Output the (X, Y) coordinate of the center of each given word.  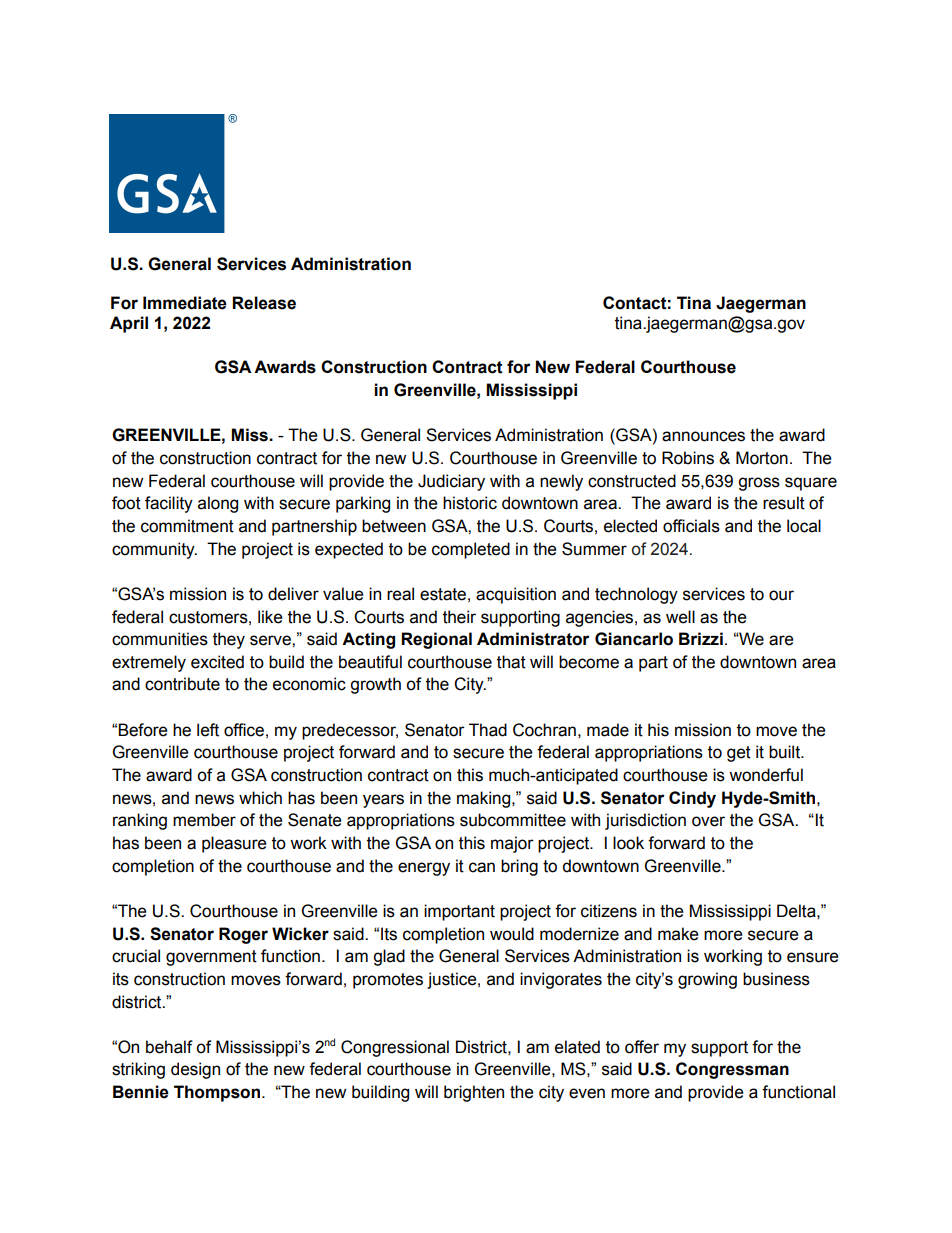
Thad (488, 730)
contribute (182, 684)
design (195, 1070)
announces (703, 436)
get (739, 754)
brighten (474, 1093)
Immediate (185, 303)
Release (264, 303)
